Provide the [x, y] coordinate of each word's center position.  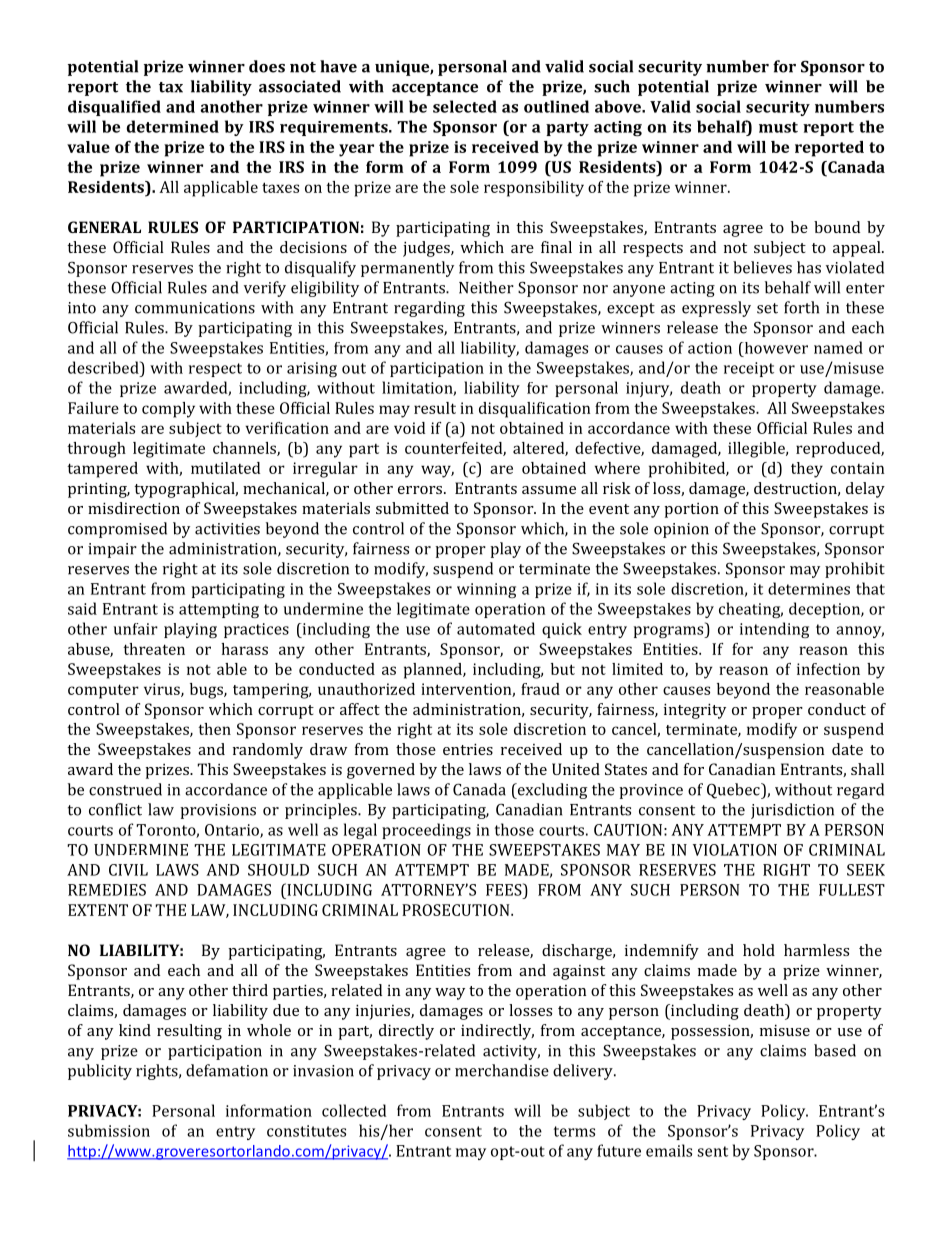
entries [468, 749]
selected [465, 106]
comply [168, 410]
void [409, 428]
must [778, 127]
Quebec [734, 791]
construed [125, 789]
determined [173, 126]
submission [109, 1130]
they [807, 470]
